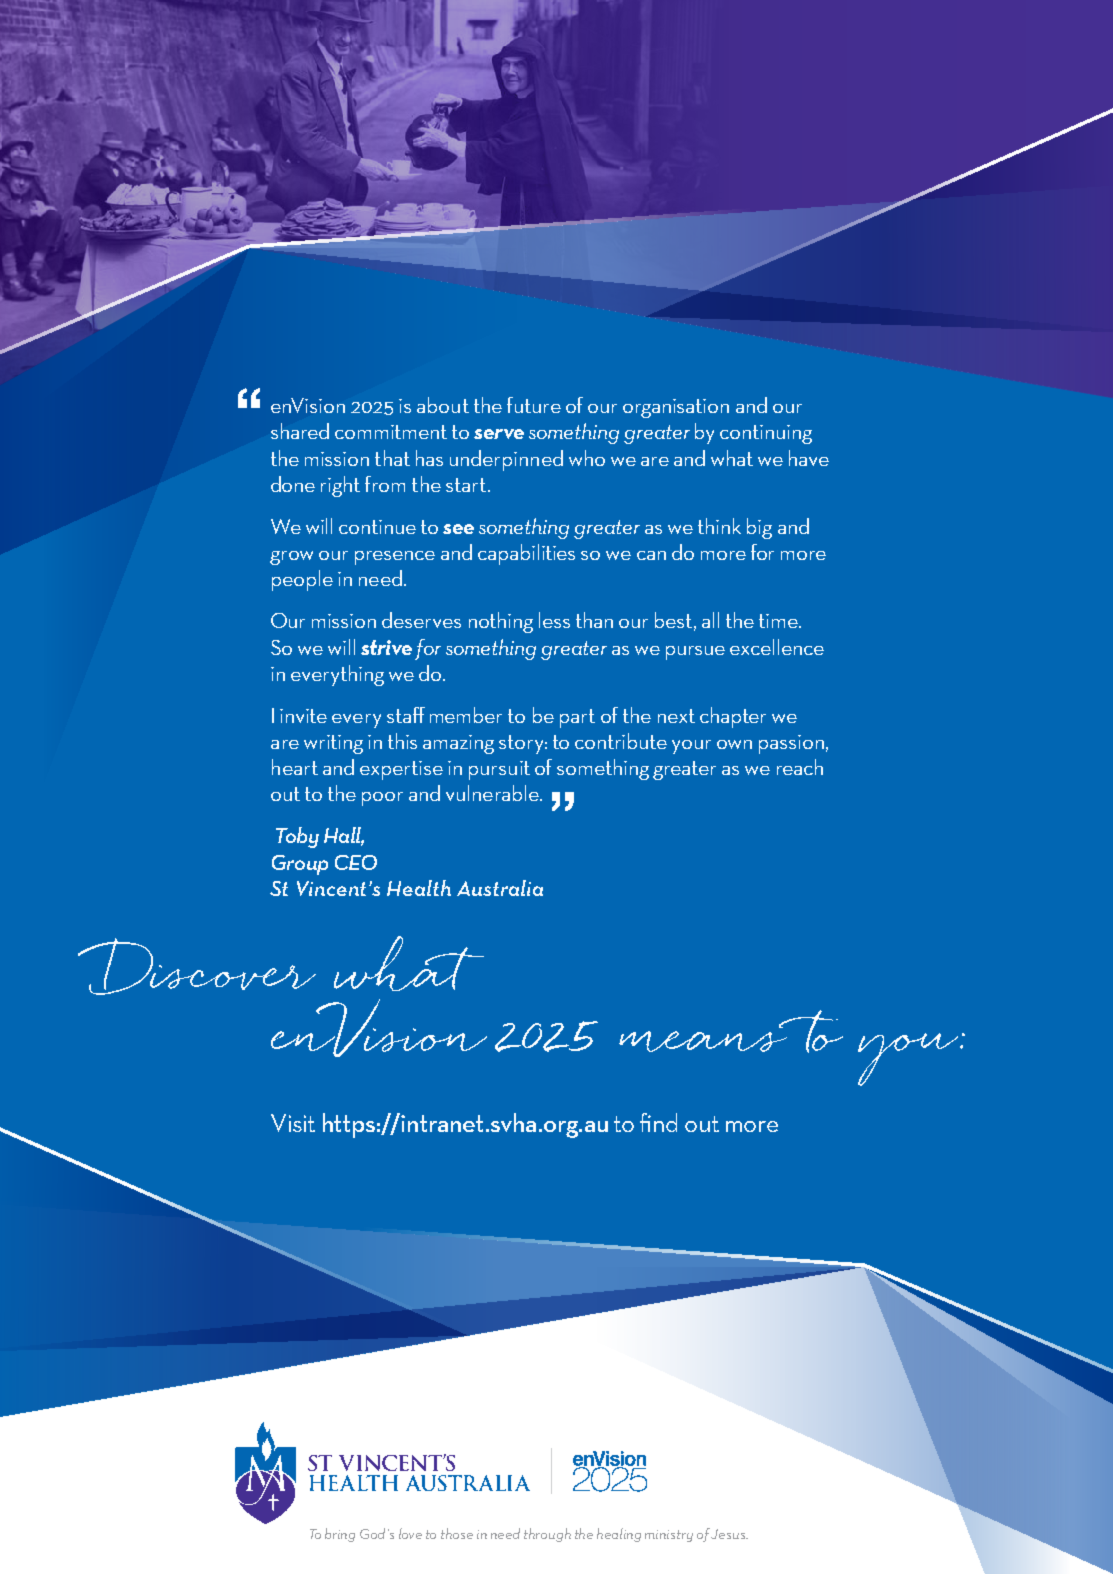  Describe the element at coordinates (547, 1535) in the page. I see `through` at that location.
